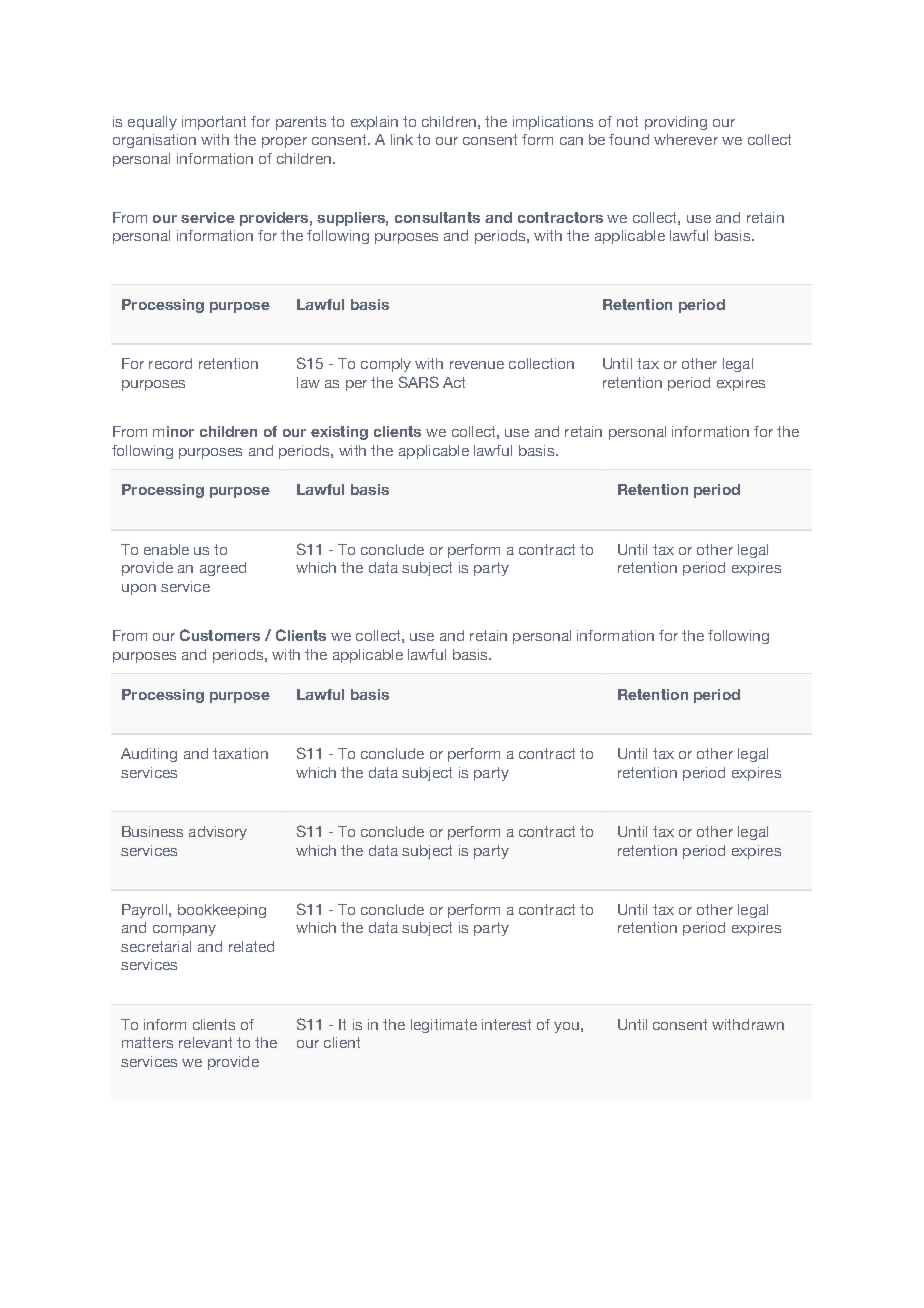 Image resolution: width=924 pixels, height=1308 pixels. What do you see at coordinates (477, 365) in the screenshot?
I see `revenue` at bounding box center [477, 365].
